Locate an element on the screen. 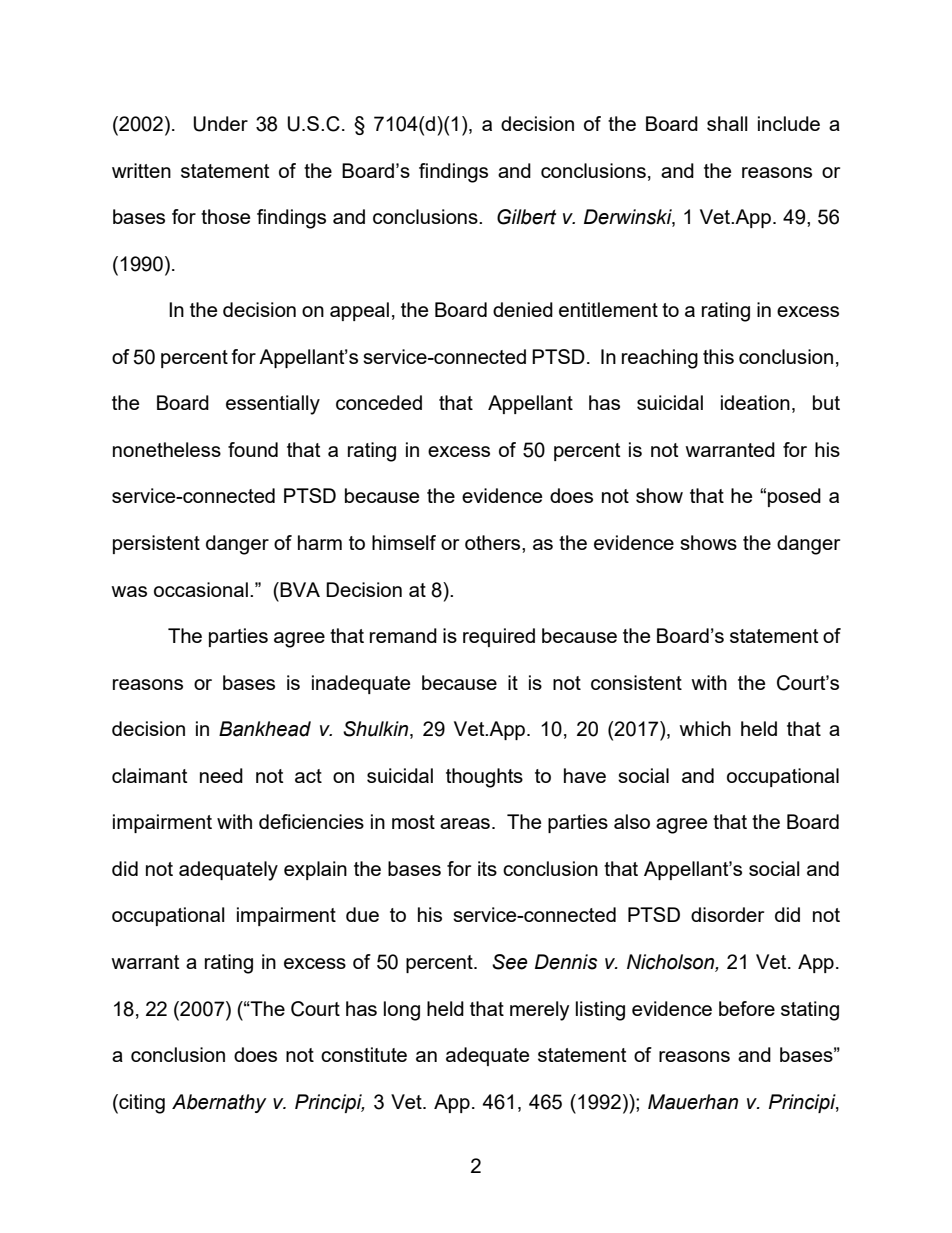  merely is located at coordinates (540, 1011).
